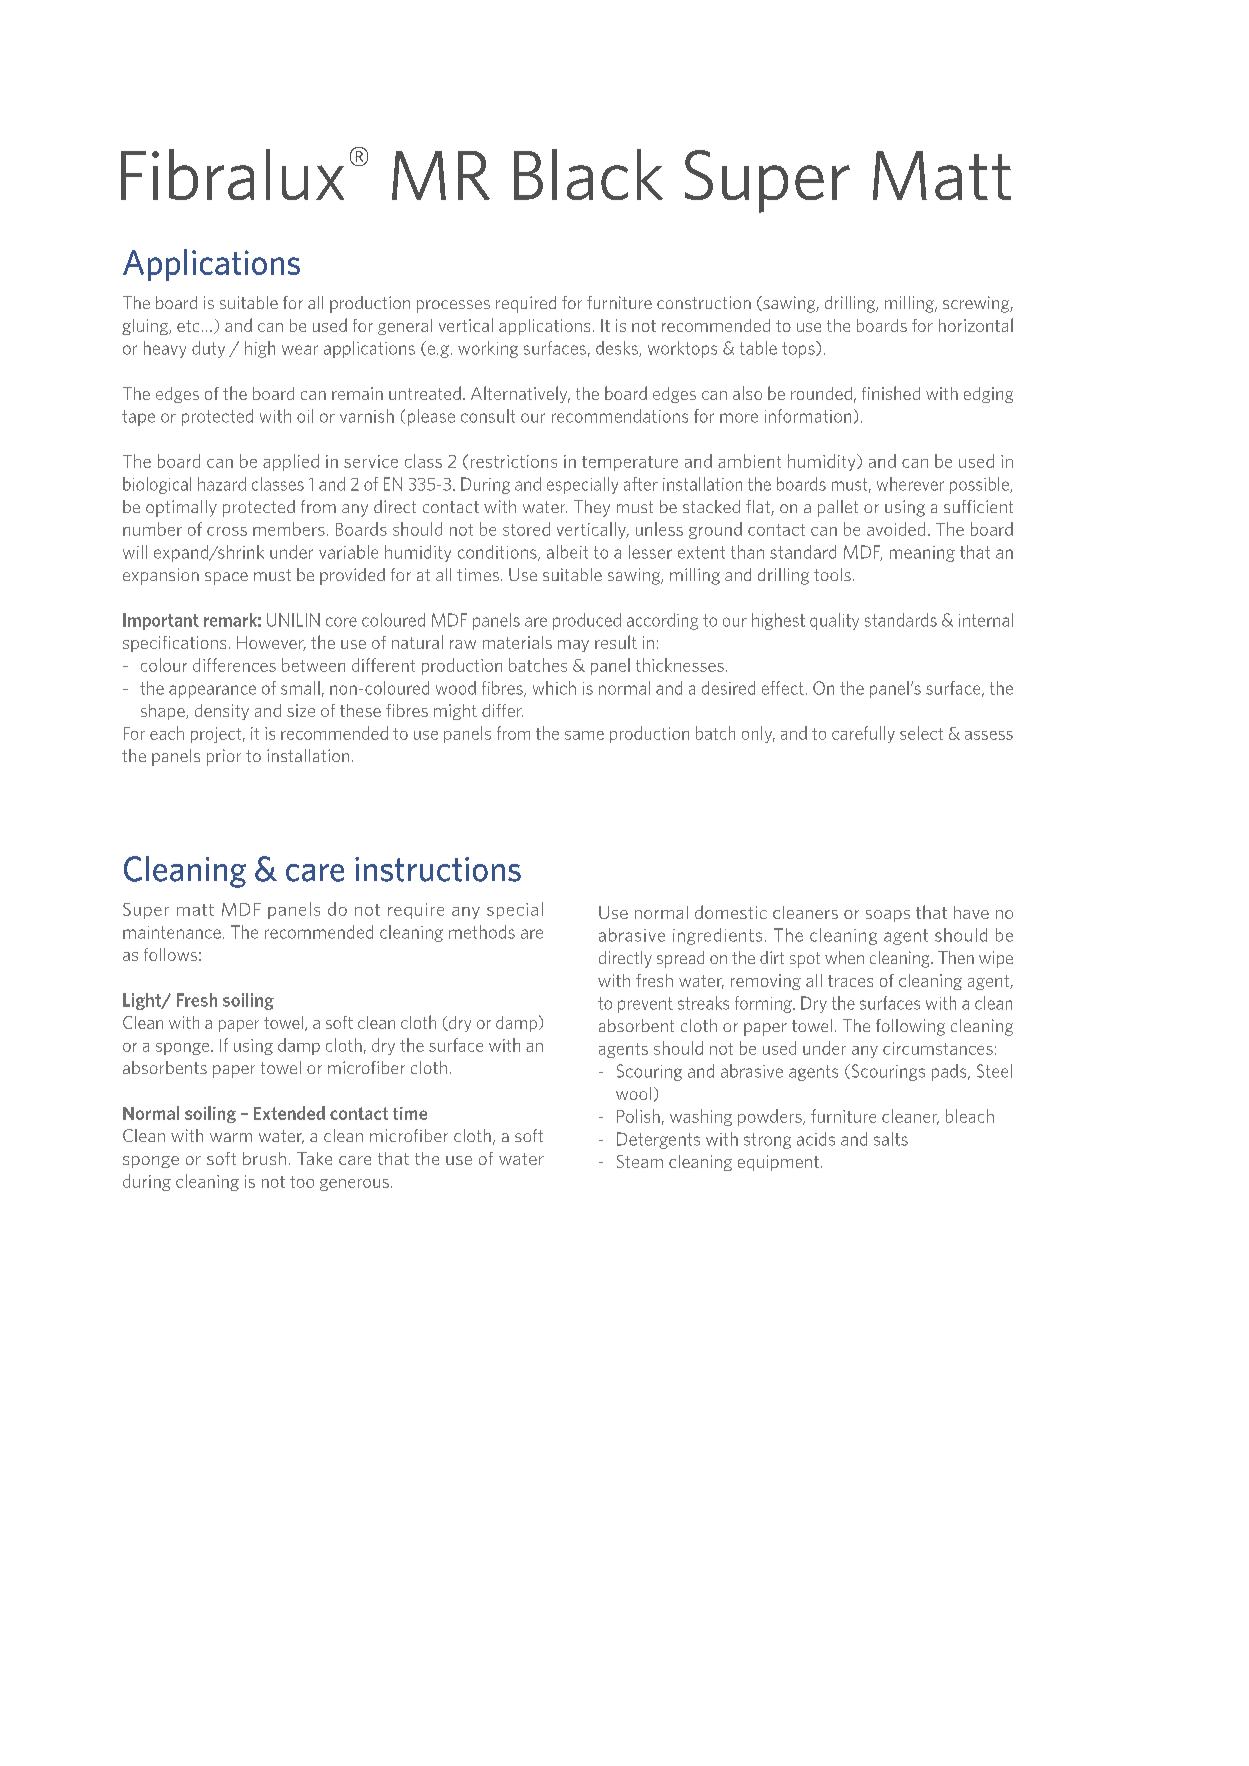  I want to click on soaps, so click(888, 916).
